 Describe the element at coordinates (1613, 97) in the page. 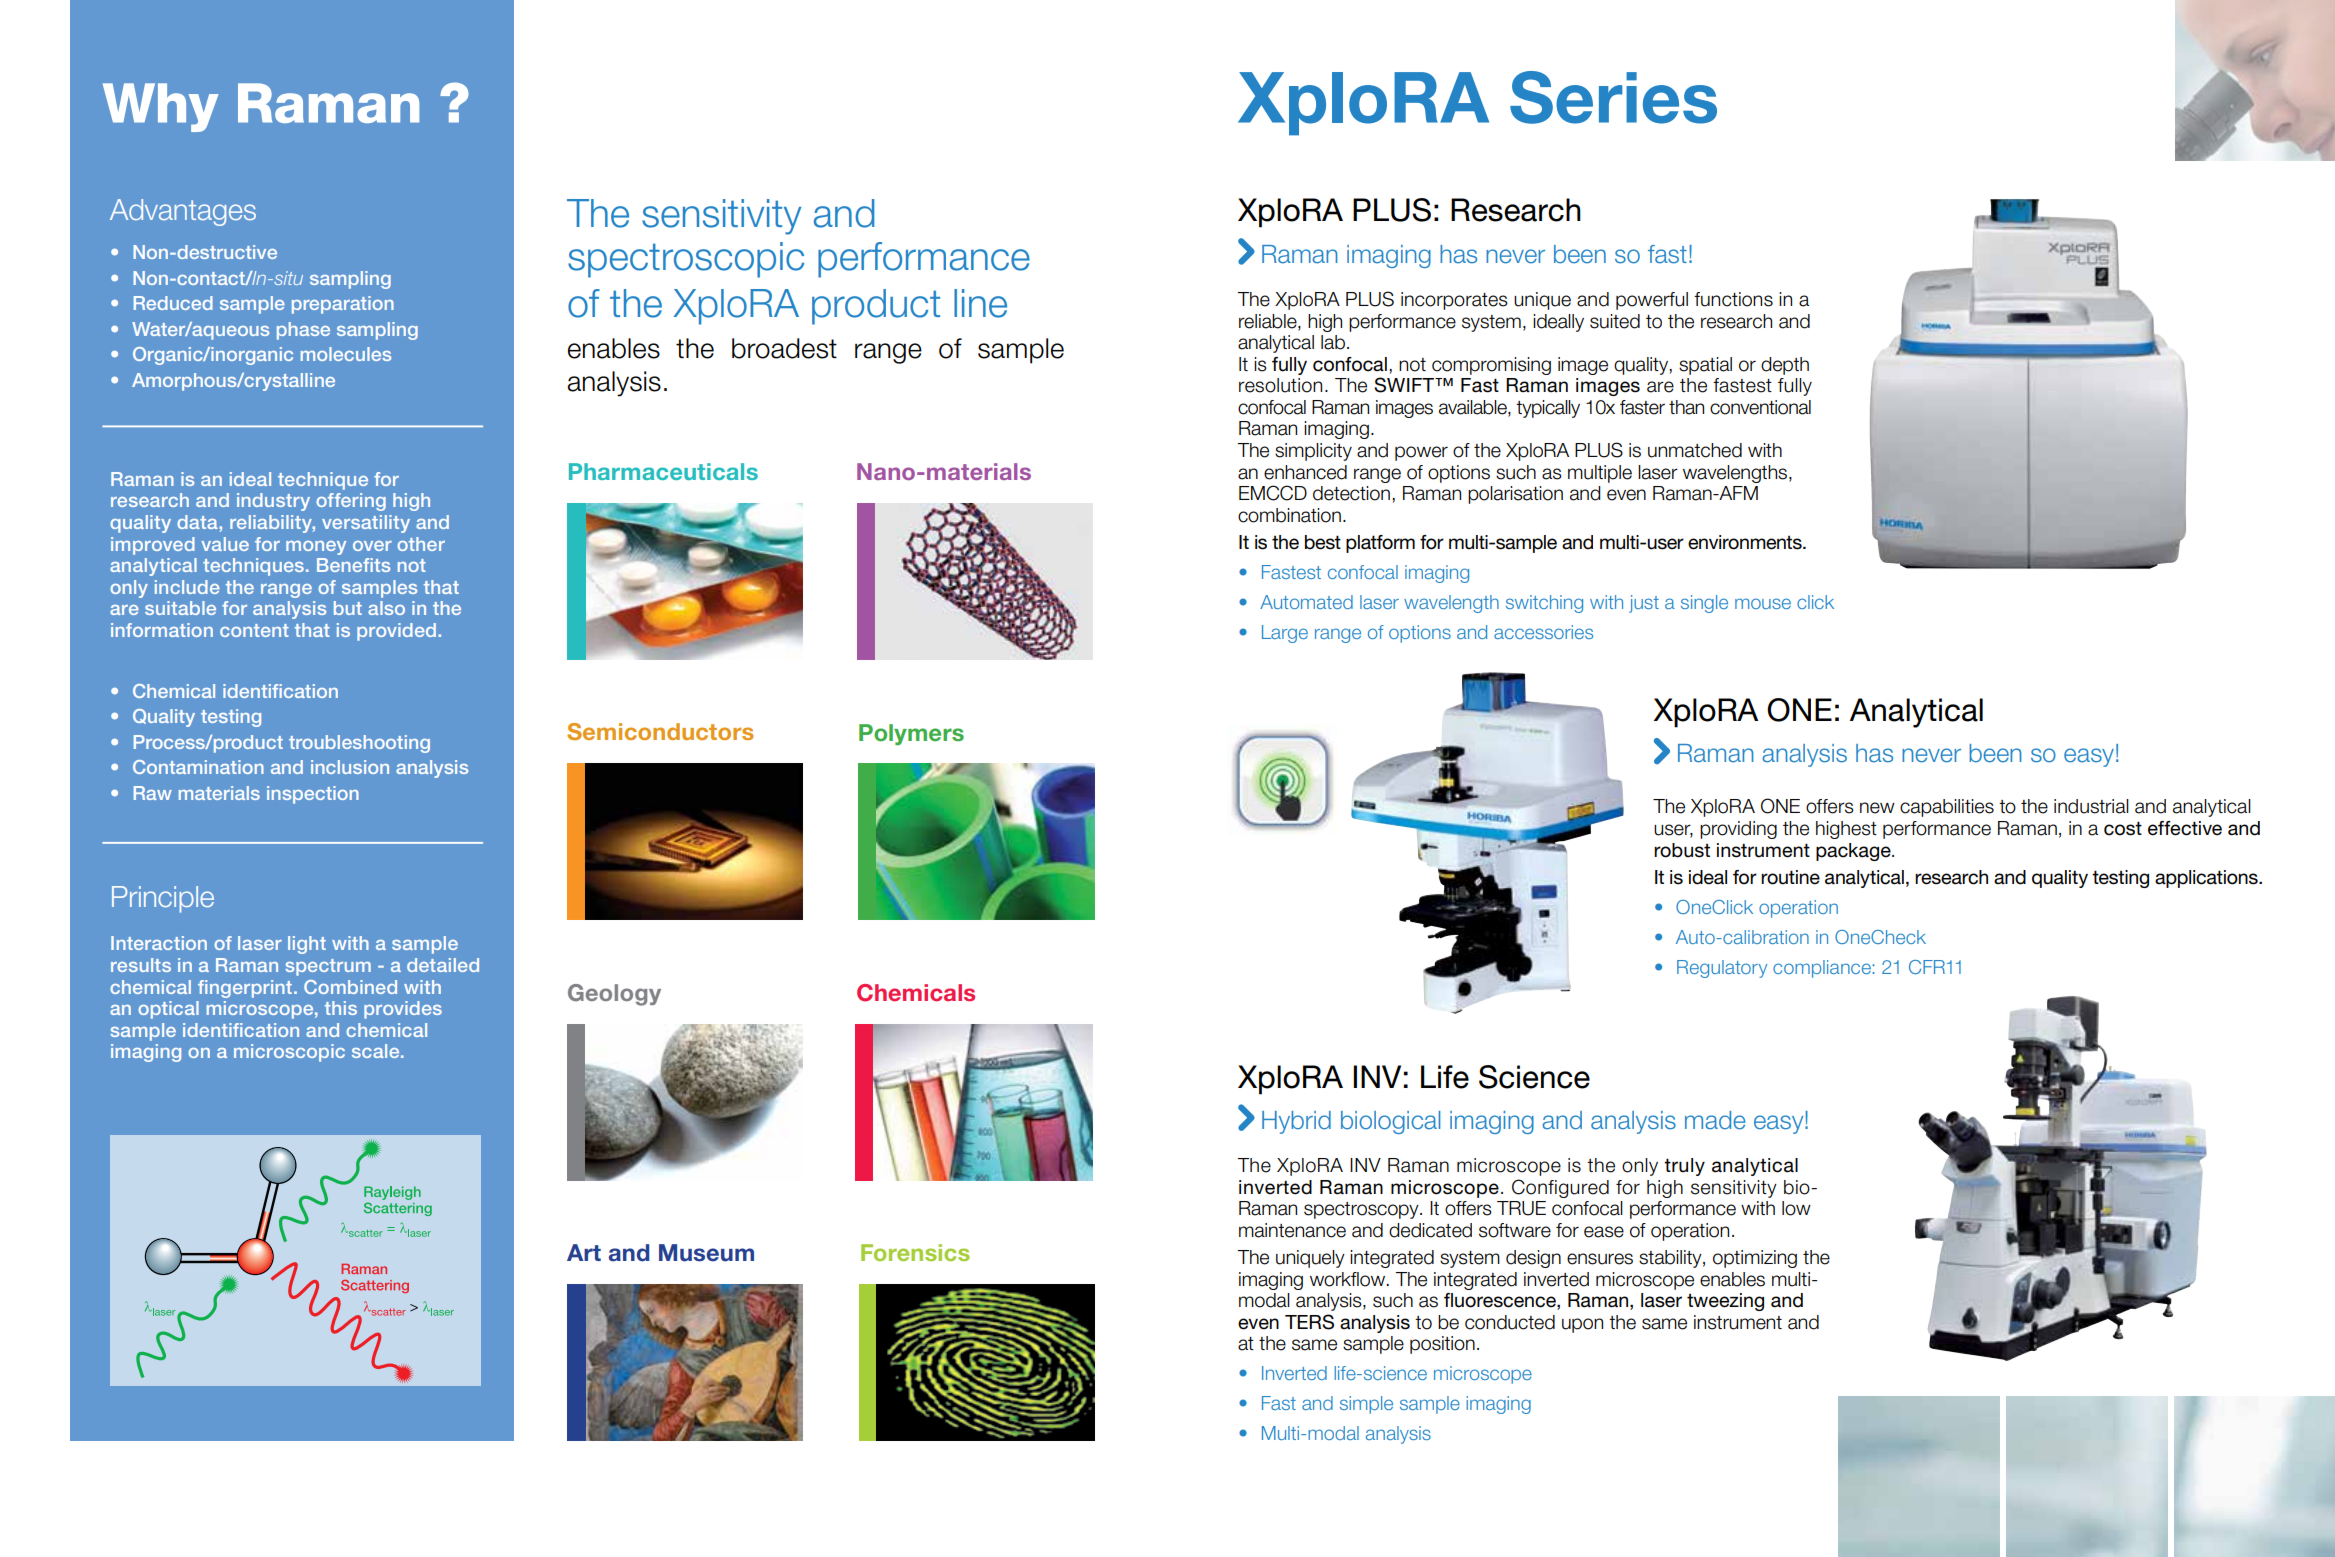

I see `Series` at that location.
